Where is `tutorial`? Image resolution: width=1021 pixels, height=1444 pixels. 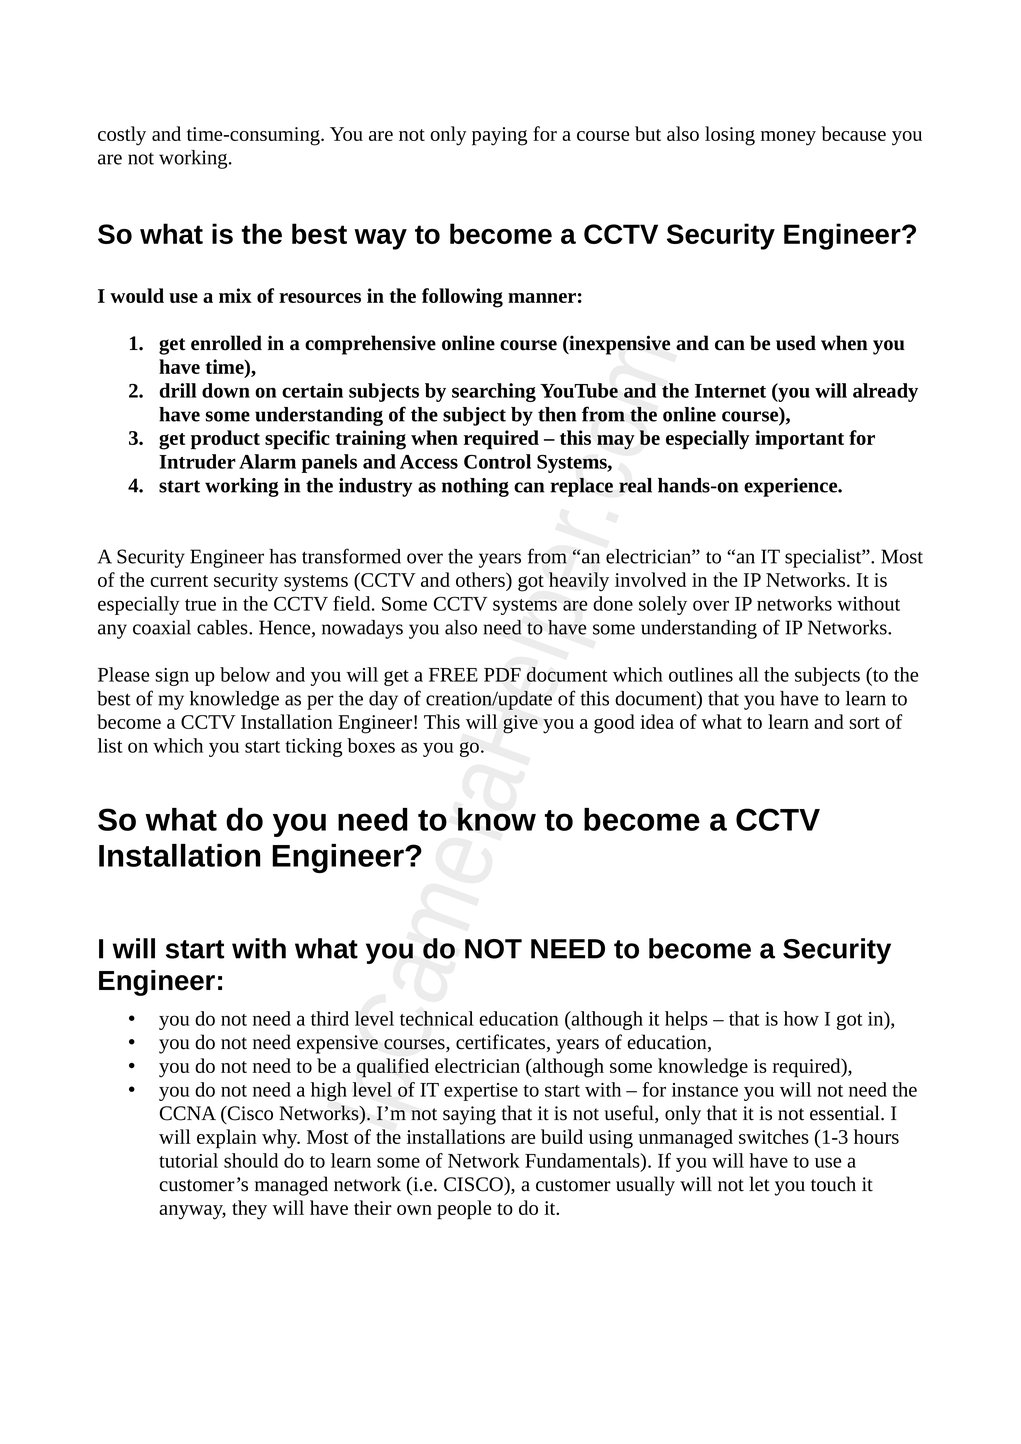 tutorial is located at coordinates (188, 1160).
